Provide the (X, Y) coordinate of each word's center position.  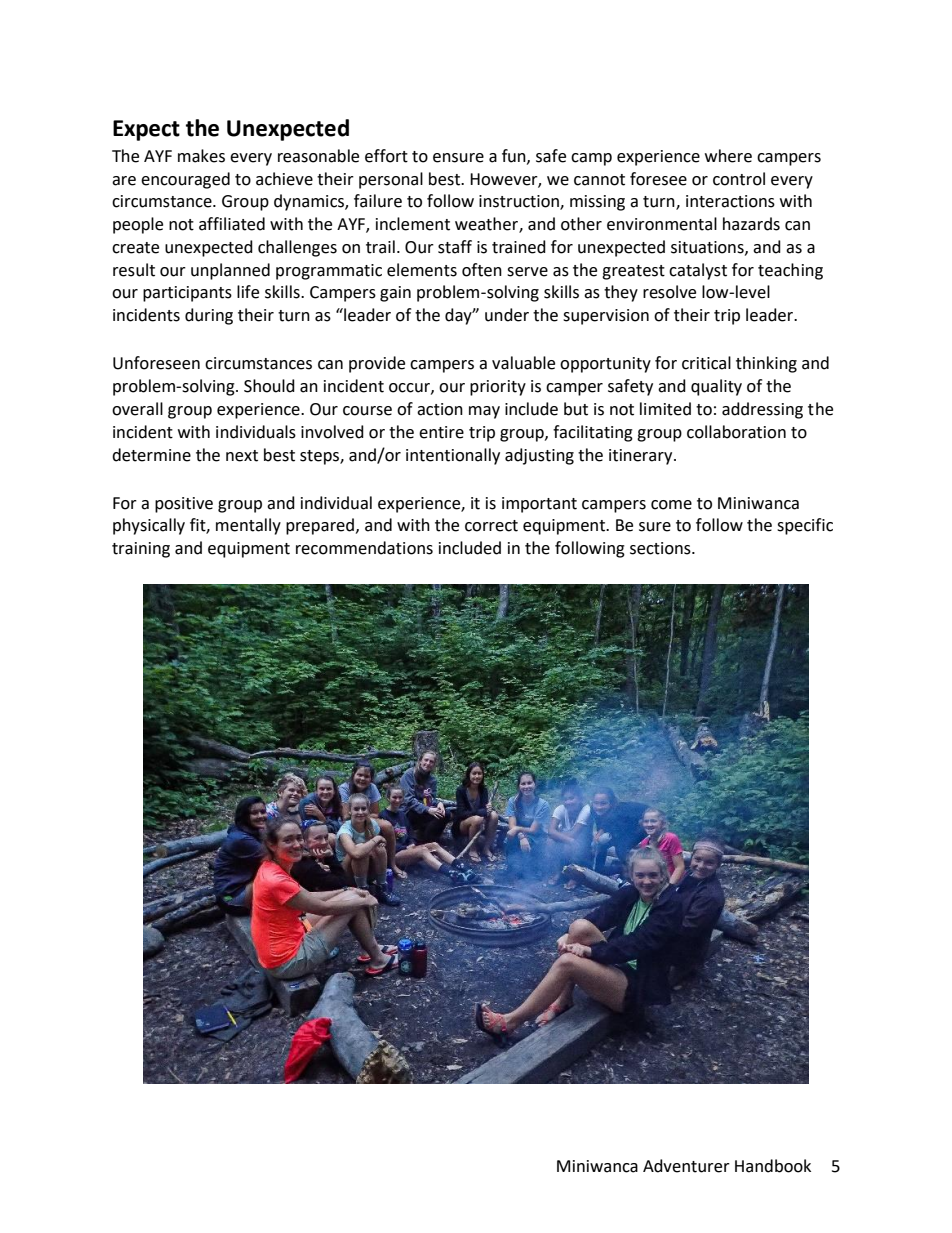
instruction (520, 202)
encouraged (185, 180)
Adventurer (686, 1166)
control (739, 179)
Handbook (773, 1166)
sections (661, 548)
